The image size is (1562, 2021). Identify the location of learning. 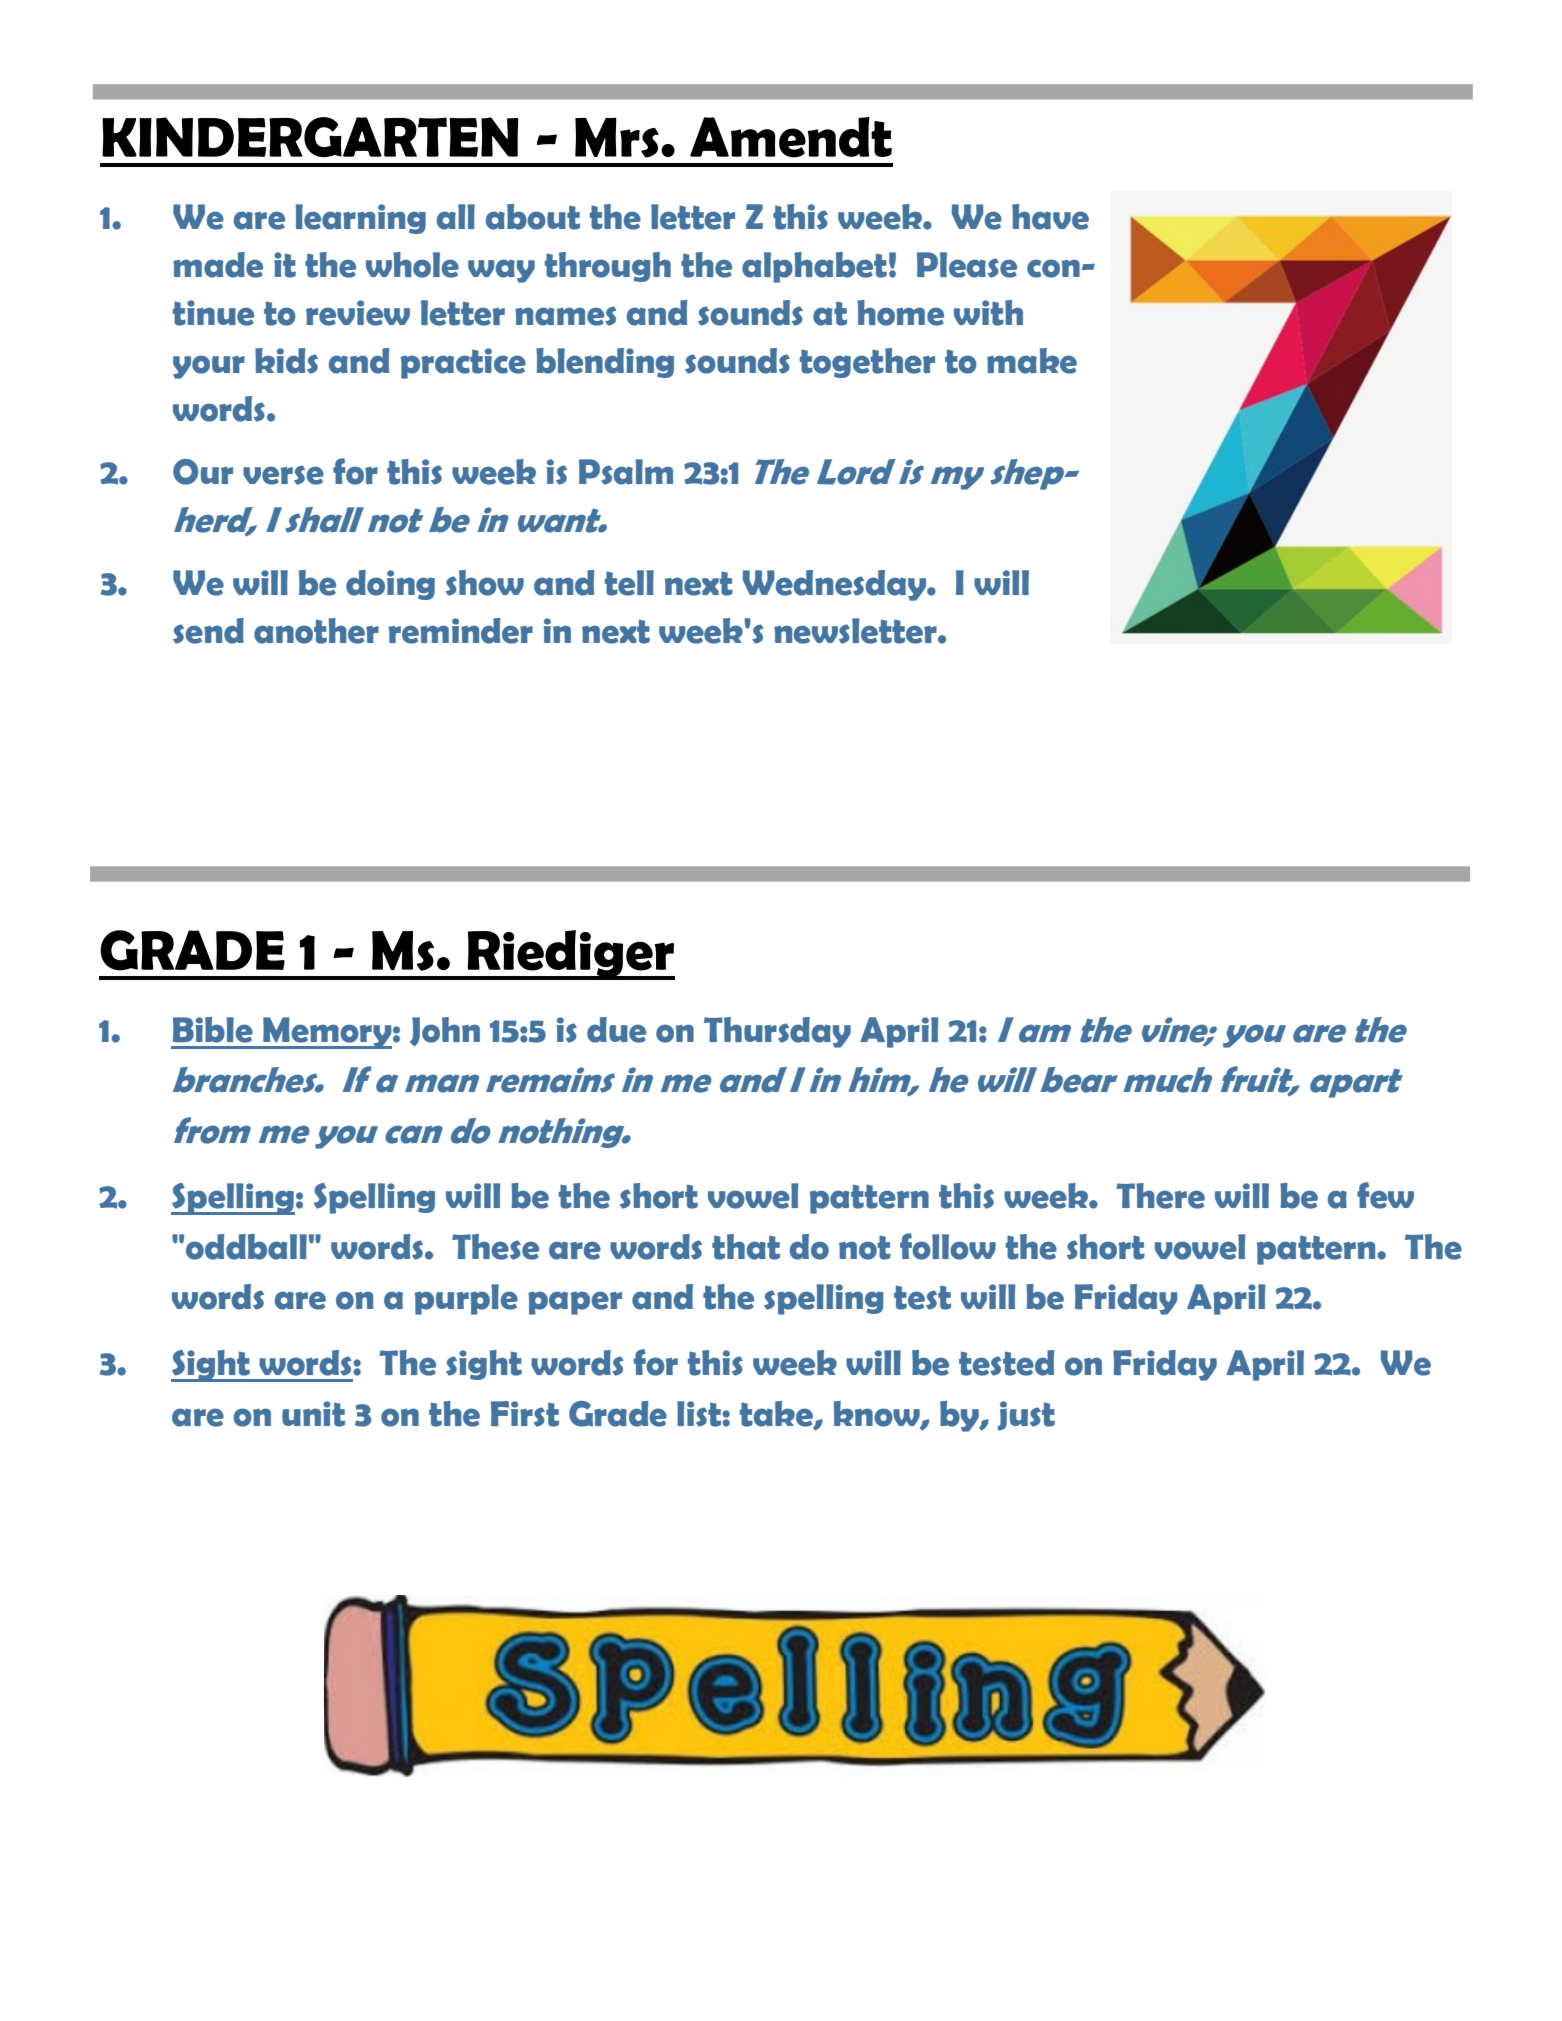
(360, 219).
